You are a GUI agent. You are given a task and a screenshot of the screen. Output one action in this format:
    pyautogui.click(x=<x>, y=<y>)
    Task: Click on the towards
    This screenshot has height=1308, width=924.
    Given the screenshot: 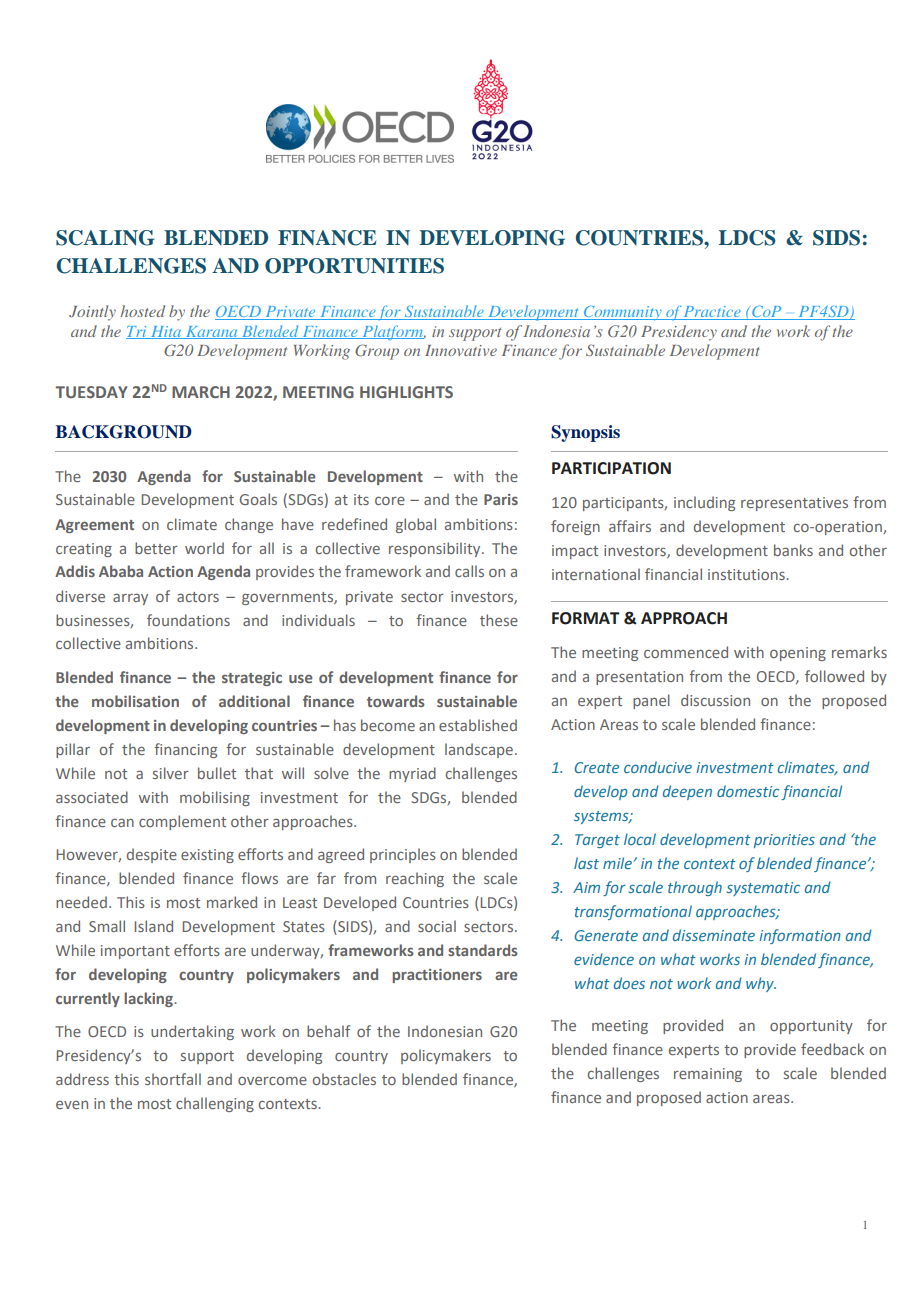 What is the action you would take?
    pyautogui.click(x=396, y=701)
